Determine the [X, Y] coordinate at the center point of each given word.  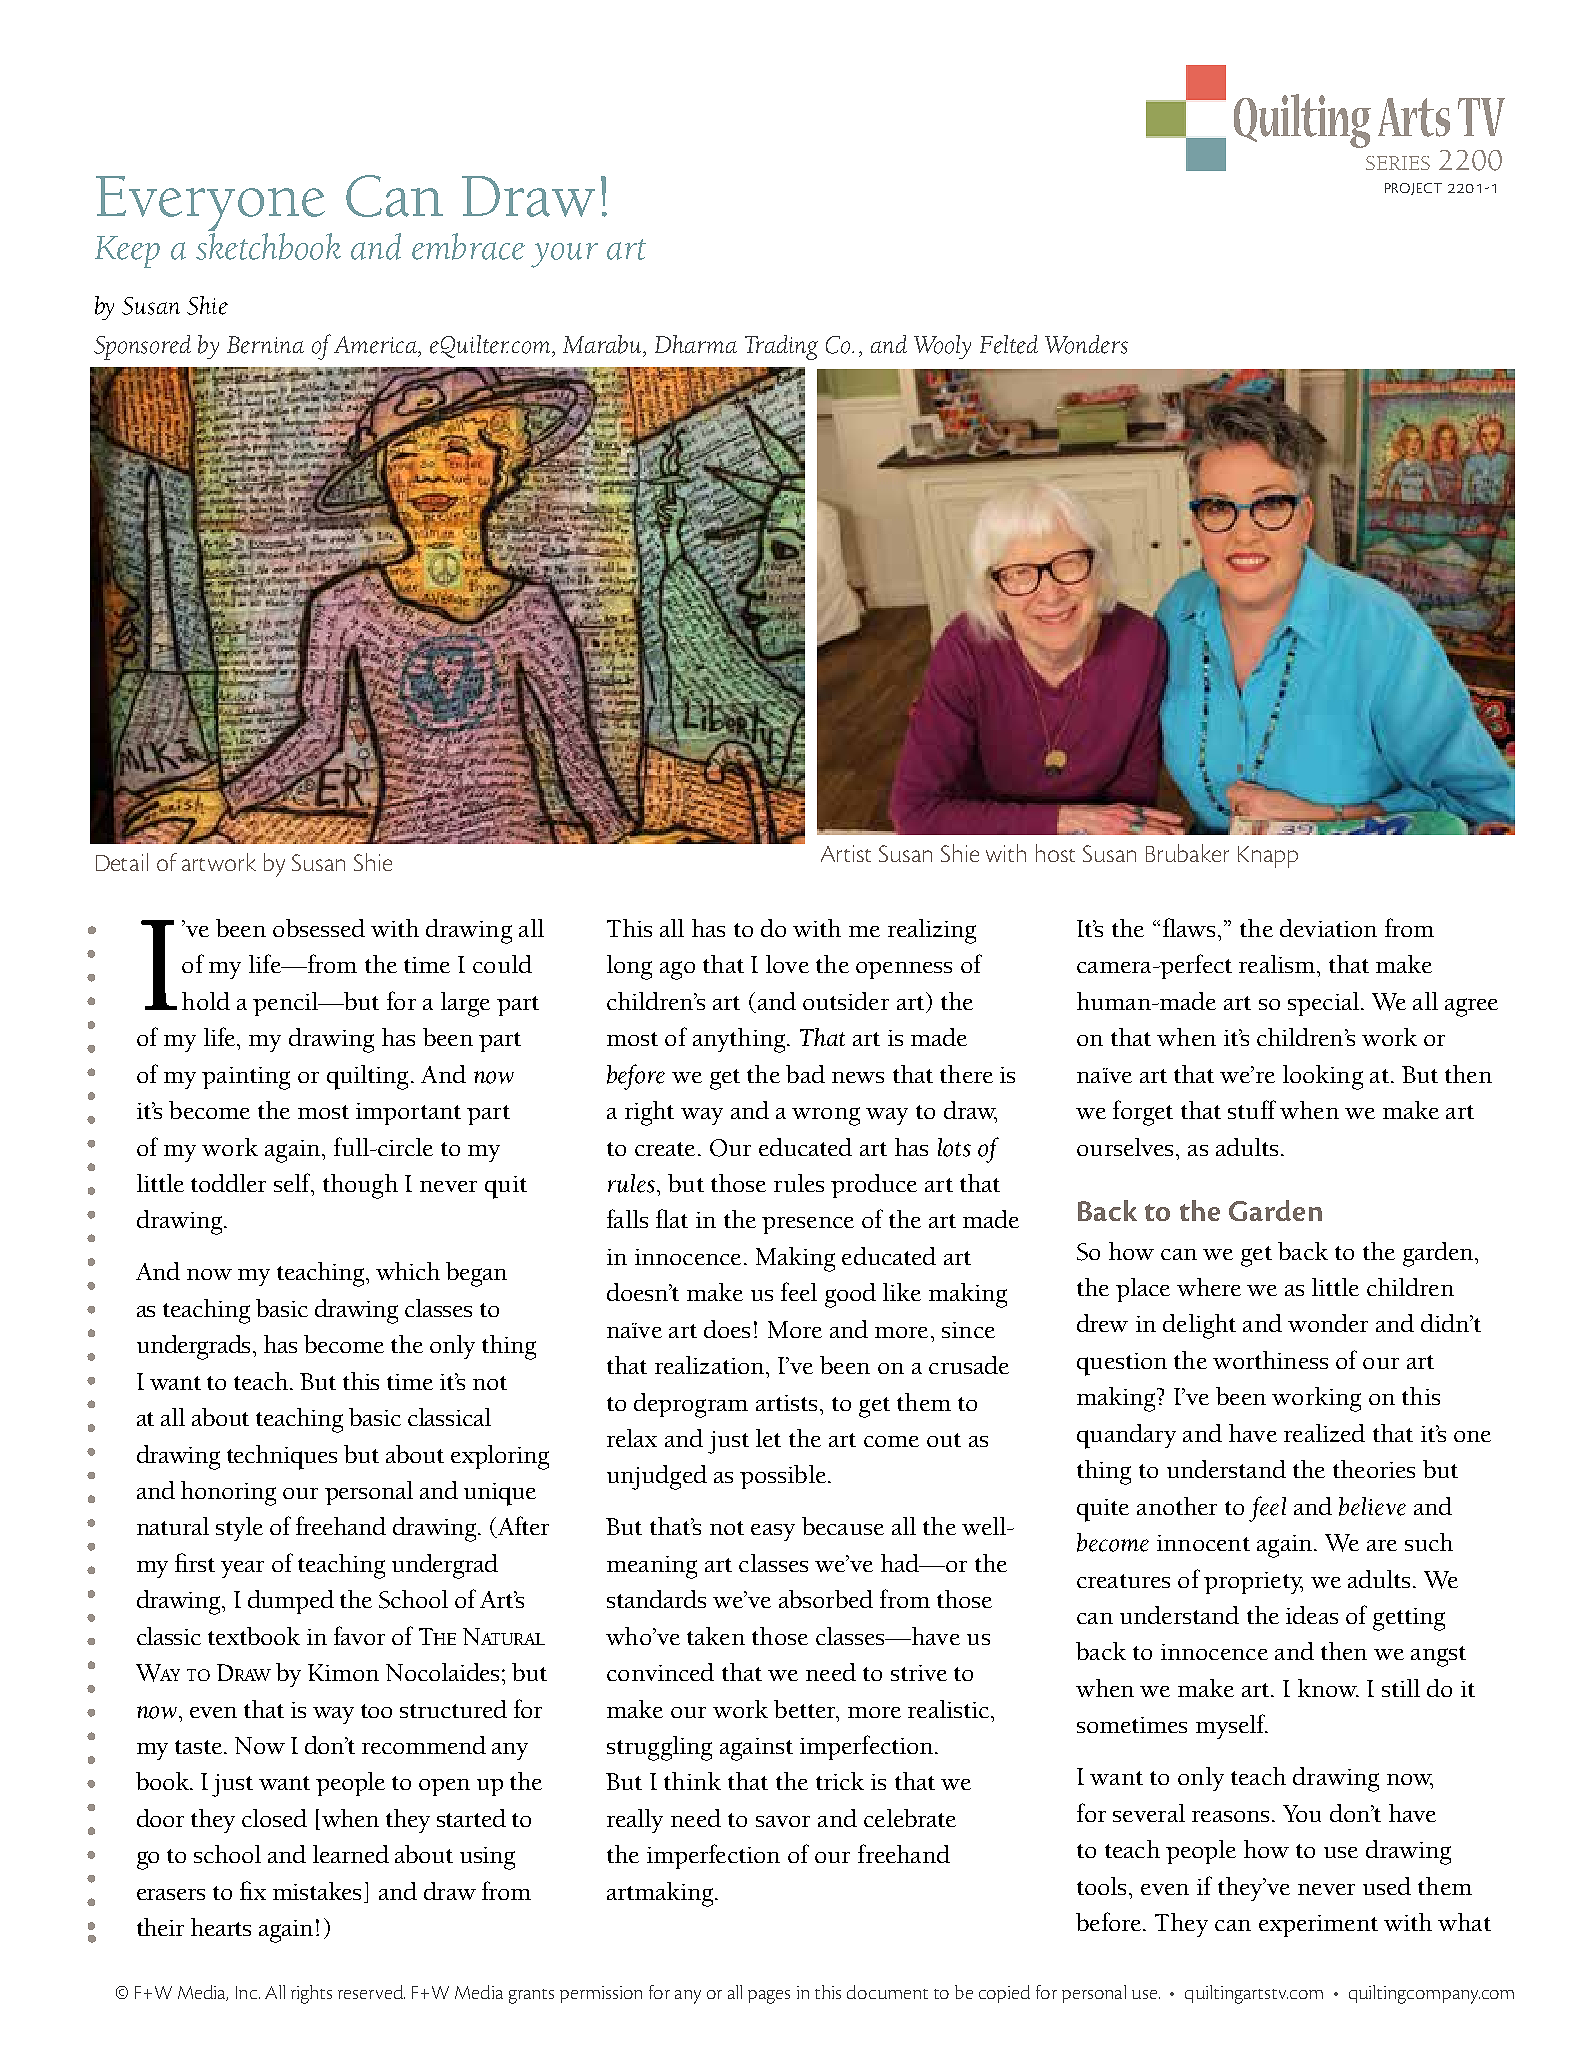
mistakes [319, 1892]
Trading [781, 347]
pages [769, 1997]
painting [246, 1078]
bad [805, 1074]
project [1413, 189]
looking [1323, 1077]
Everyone [210, 205]
